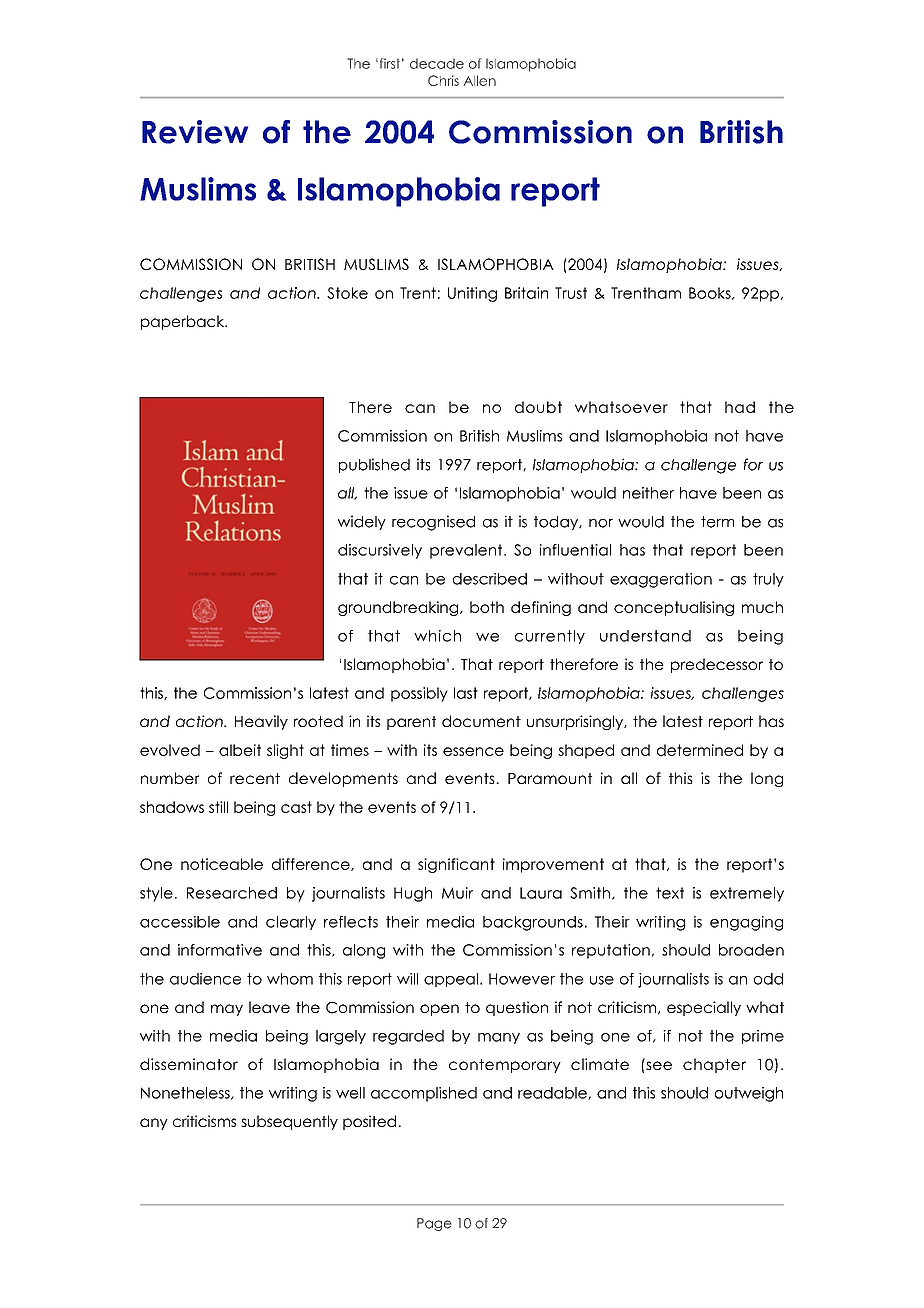  Describe the element at coordinates (749, 1094) in the page. I see `outweigh` at that location.
